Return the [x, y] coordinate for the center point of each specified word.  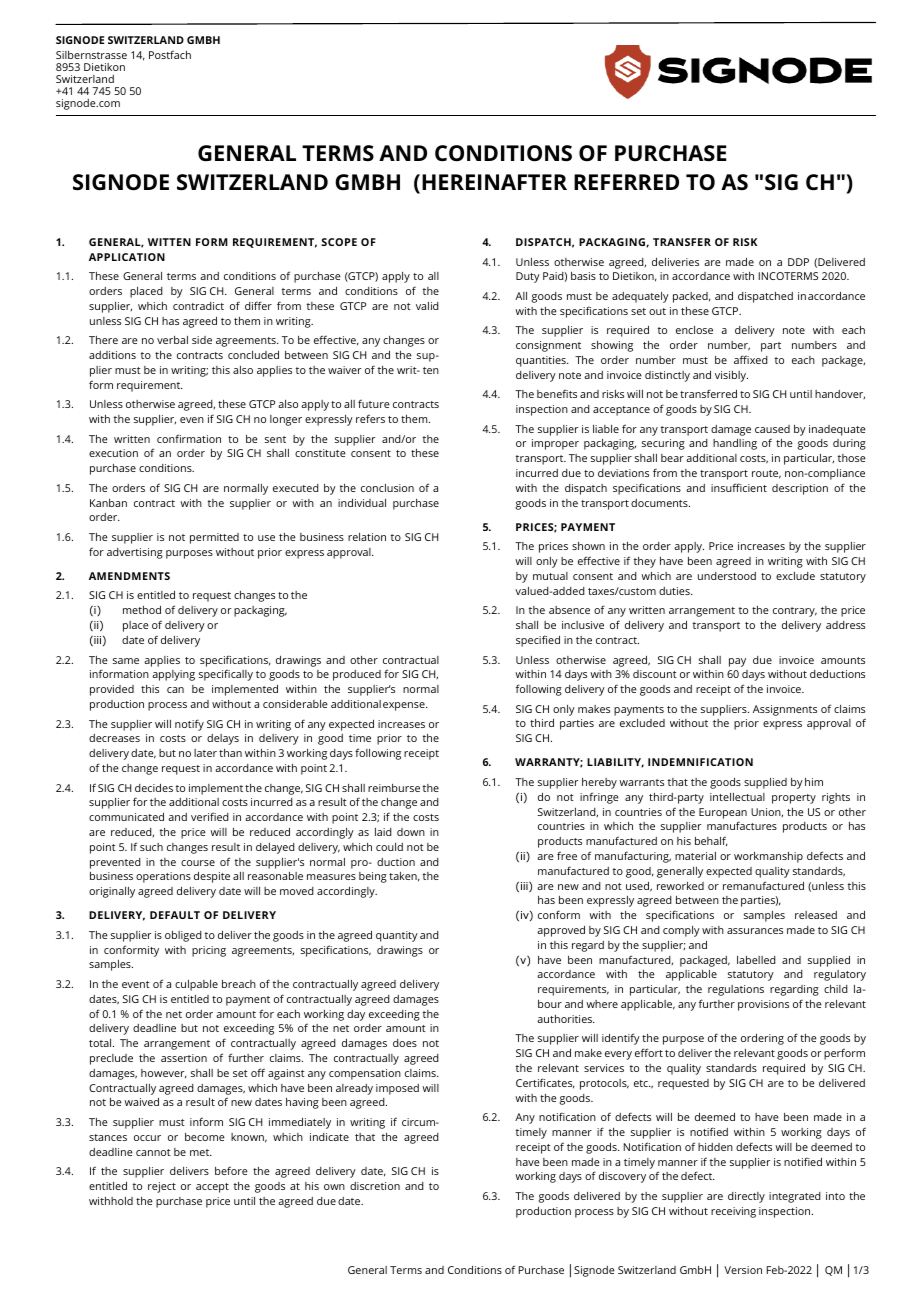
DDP [798, 262]
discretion [375, 1186]
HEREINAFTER [494, 182]
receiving [733, 1212]
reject [162, 1187]
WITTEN [169, 242]
